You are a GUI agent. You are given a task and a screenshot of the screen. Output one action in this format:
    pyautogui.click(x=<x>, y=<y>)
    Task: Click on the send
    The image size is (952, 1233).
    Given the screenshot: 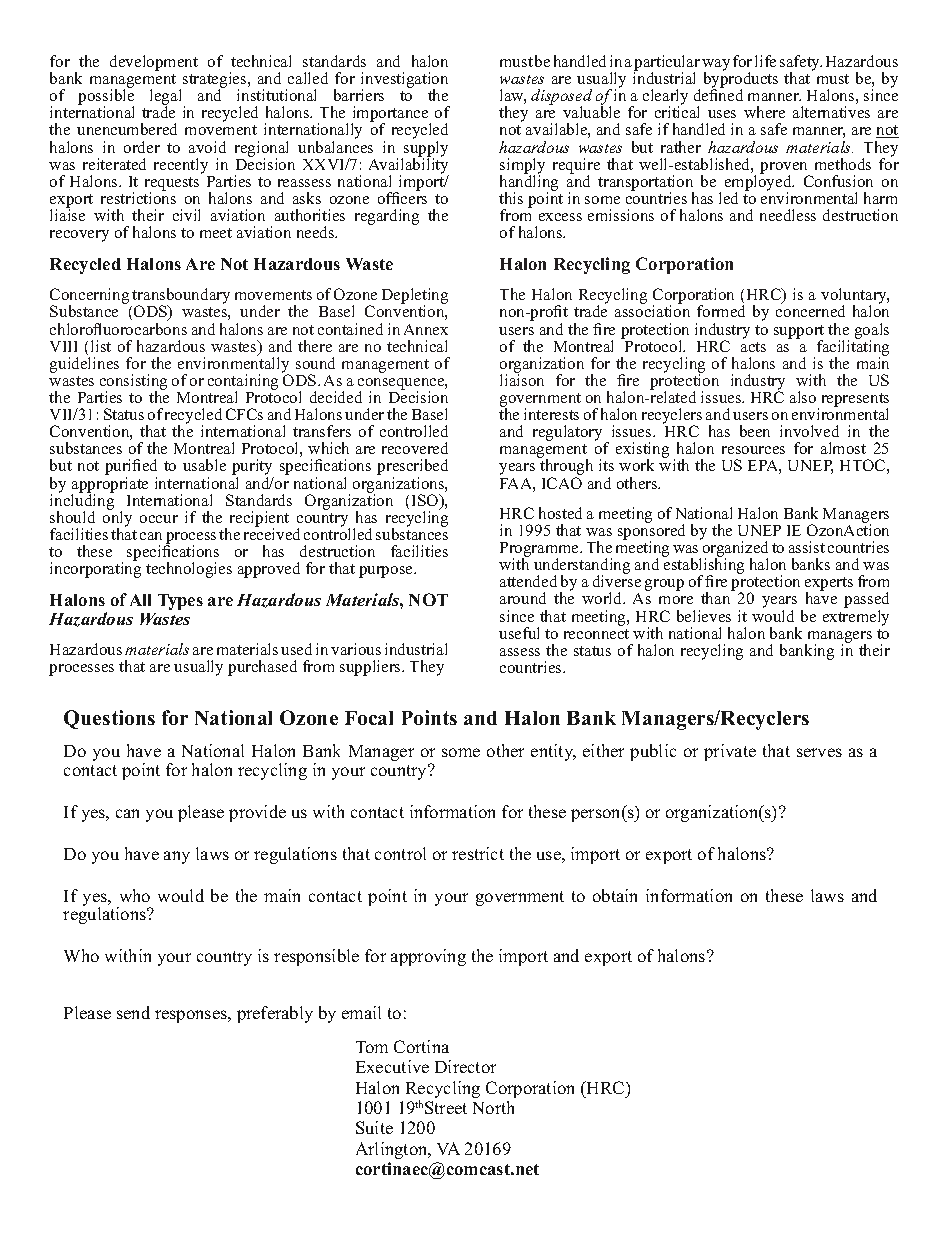 What is the action you would take?
    pyautogui.click(x=133, y=1012)
